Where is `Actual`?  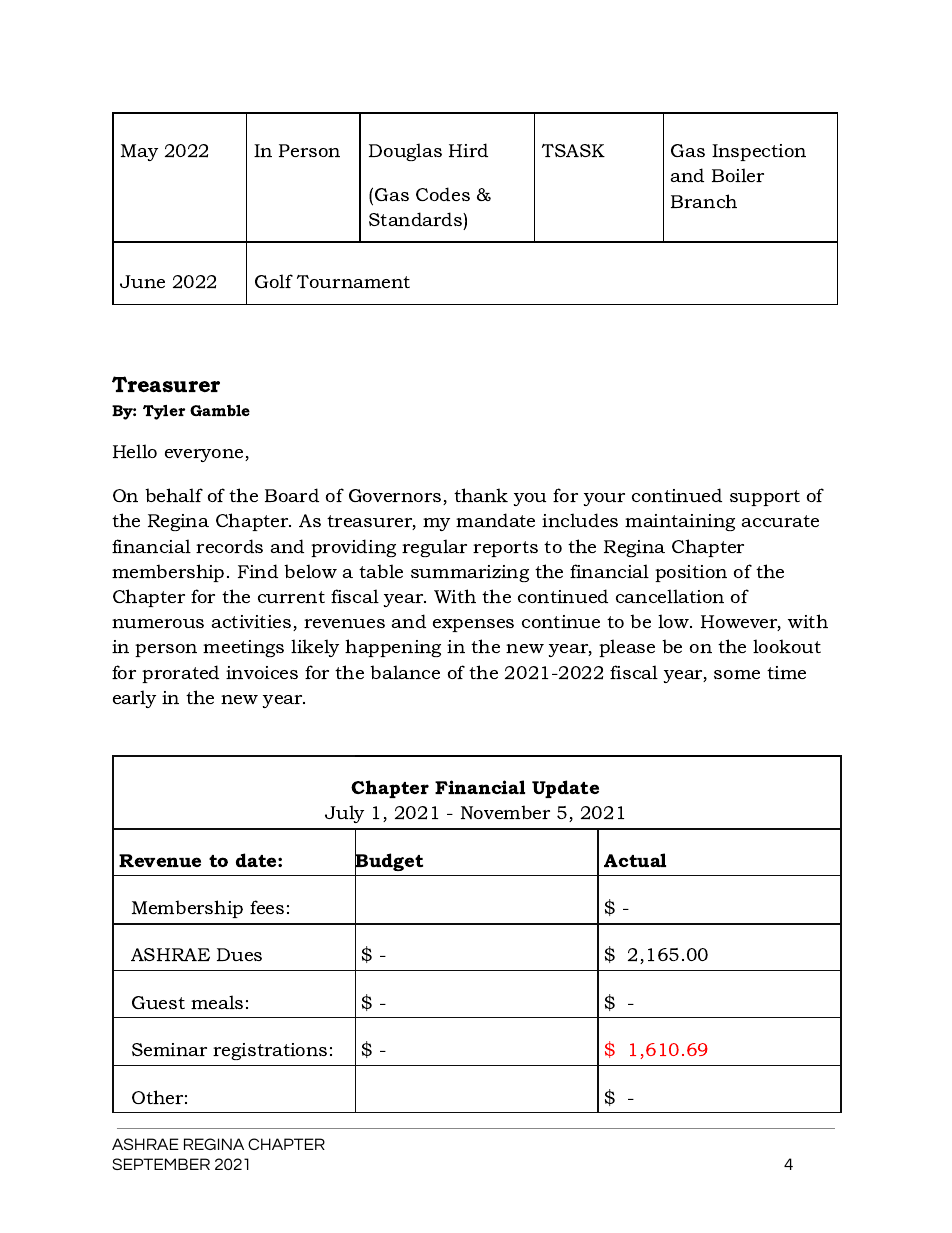
Actual is located at coordinates (635, 860).
